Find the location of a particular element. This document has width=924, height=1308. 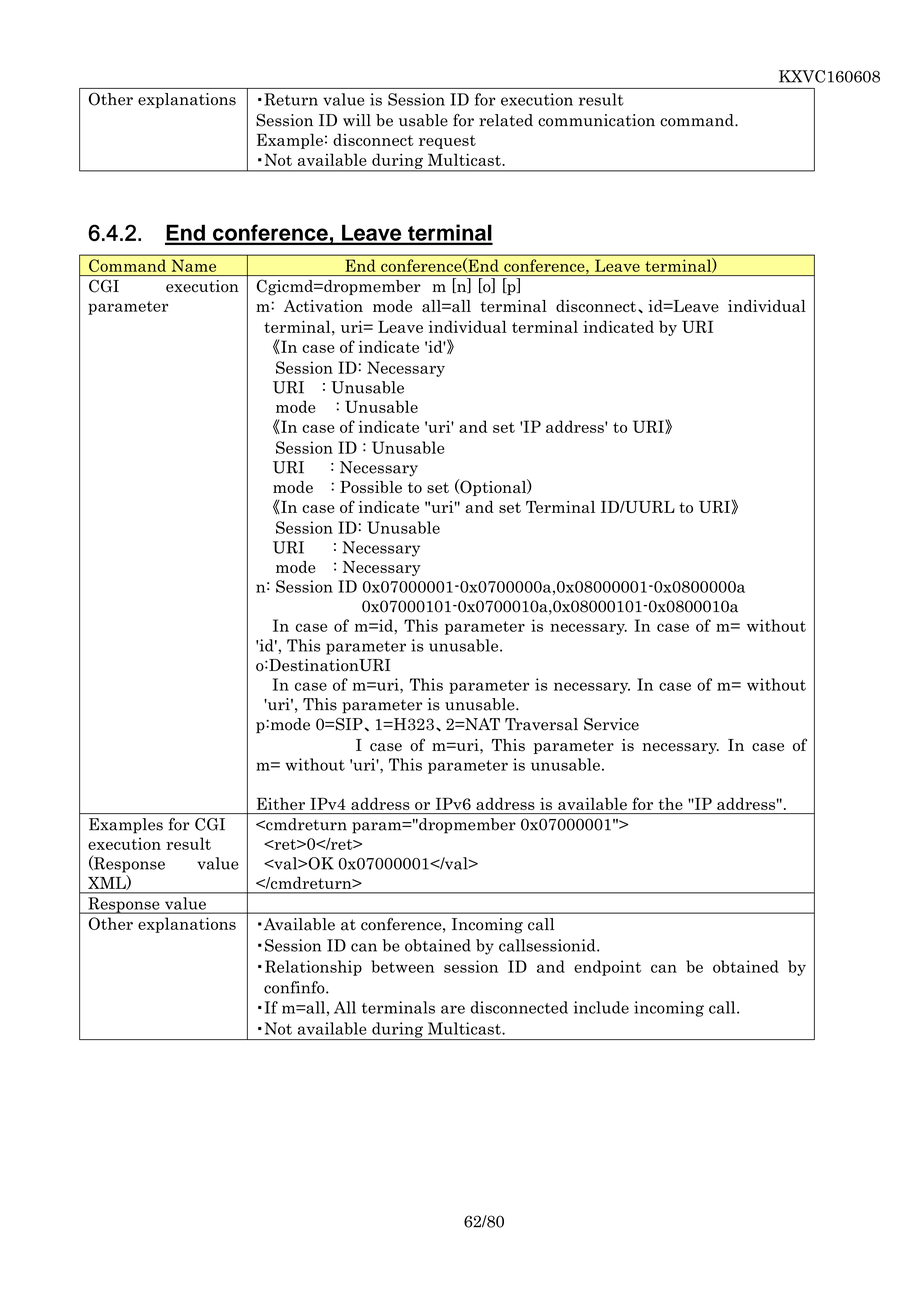

communication is located at coordinates (596, 120).
